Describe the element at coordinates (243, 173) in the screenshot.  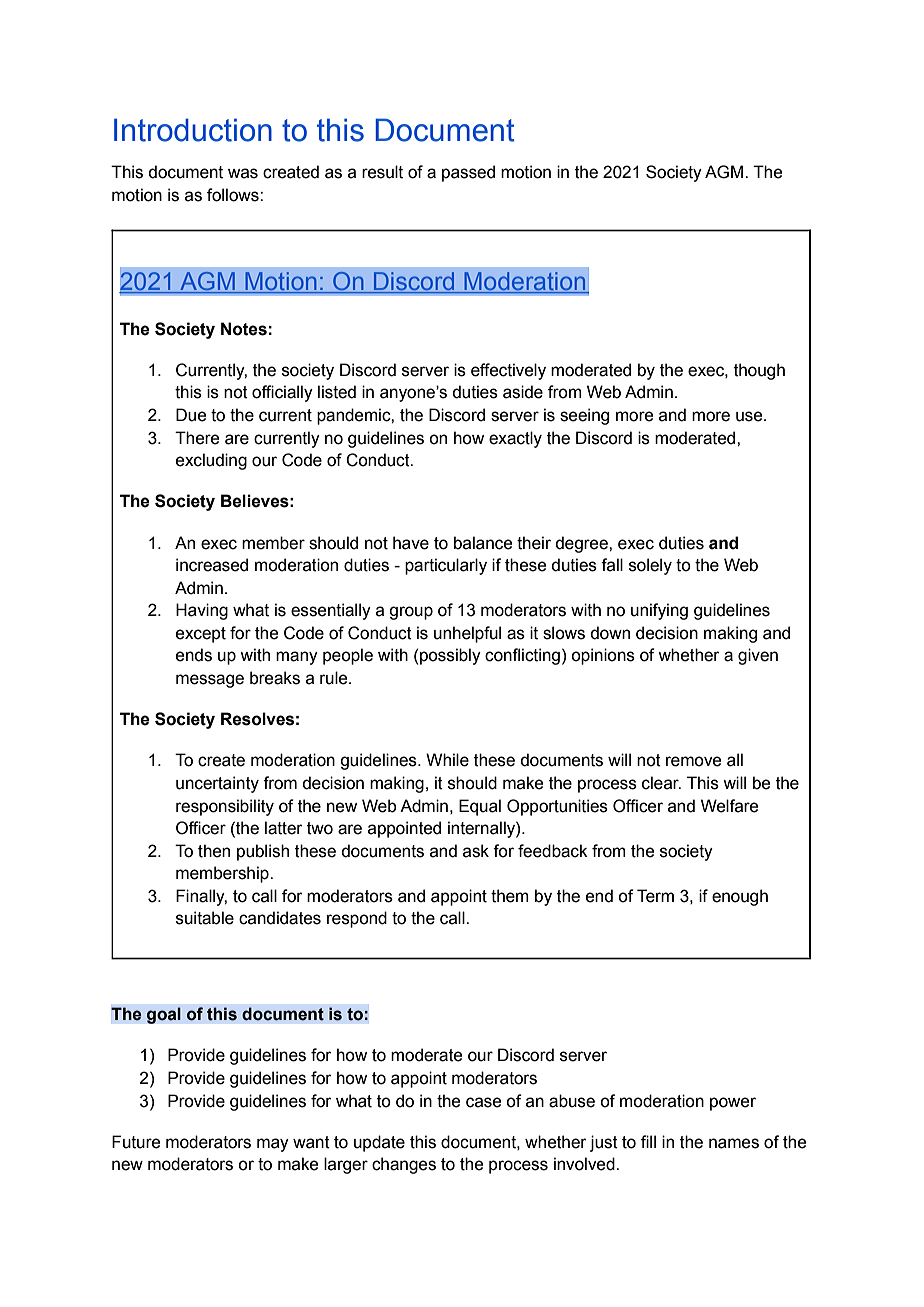
I see `was` at that location.
